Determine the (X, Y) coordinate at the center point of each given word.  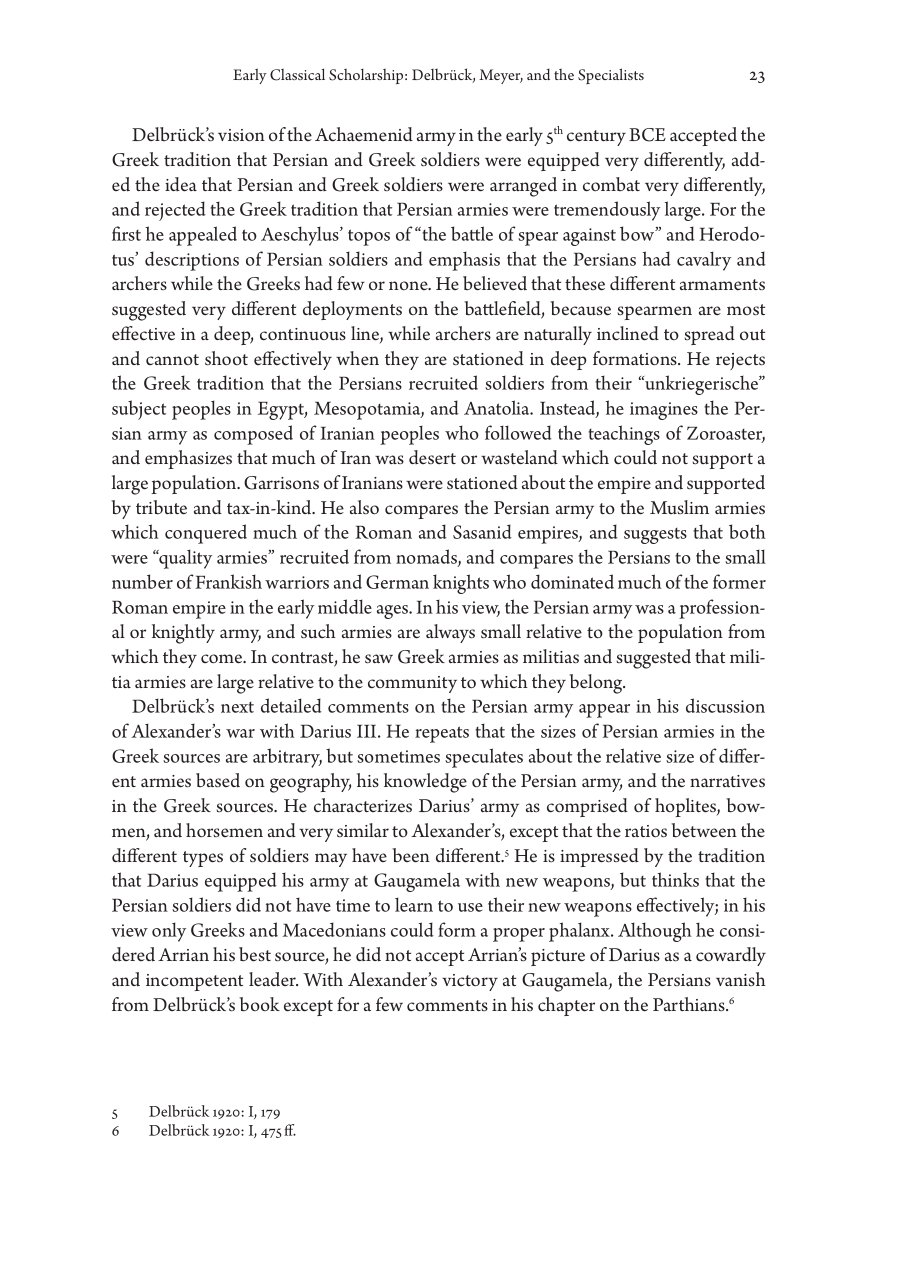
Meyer (501, 76)
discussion (725, 705)
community (412, 684)
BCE (647, 135)
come (223, 659)
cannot (172, 359)
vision (241, 135)
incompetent (194, 982)
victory (470, 982)
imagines (664, 411)
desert (432, 457)
